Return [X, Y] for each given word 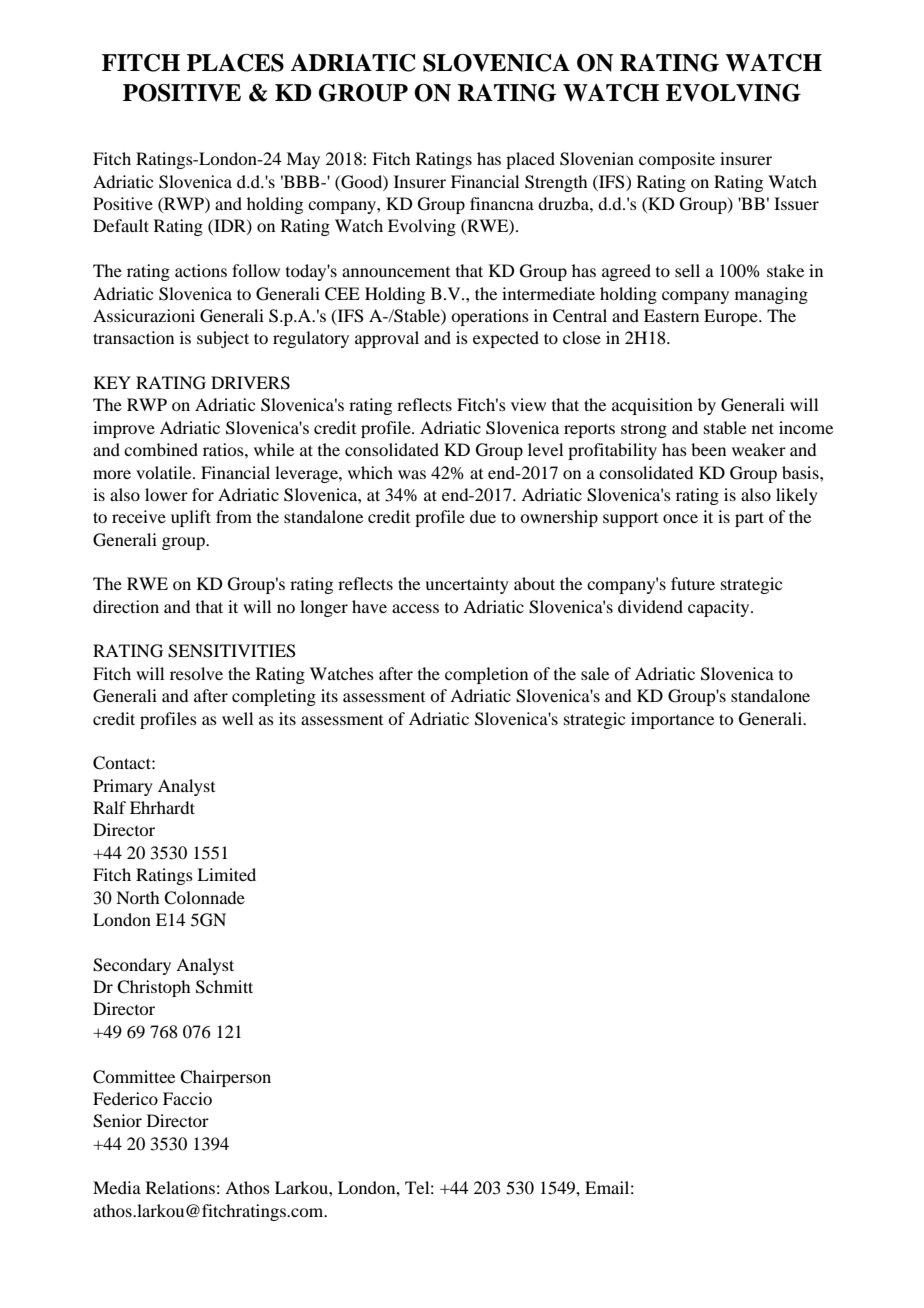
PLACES [235, 63]
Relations [180, 1187]
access [415, 608]
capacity [720, 608]
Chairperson [225, 1078]
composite [677, 160]
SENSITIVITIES [232, 651]
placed [530, 160]
